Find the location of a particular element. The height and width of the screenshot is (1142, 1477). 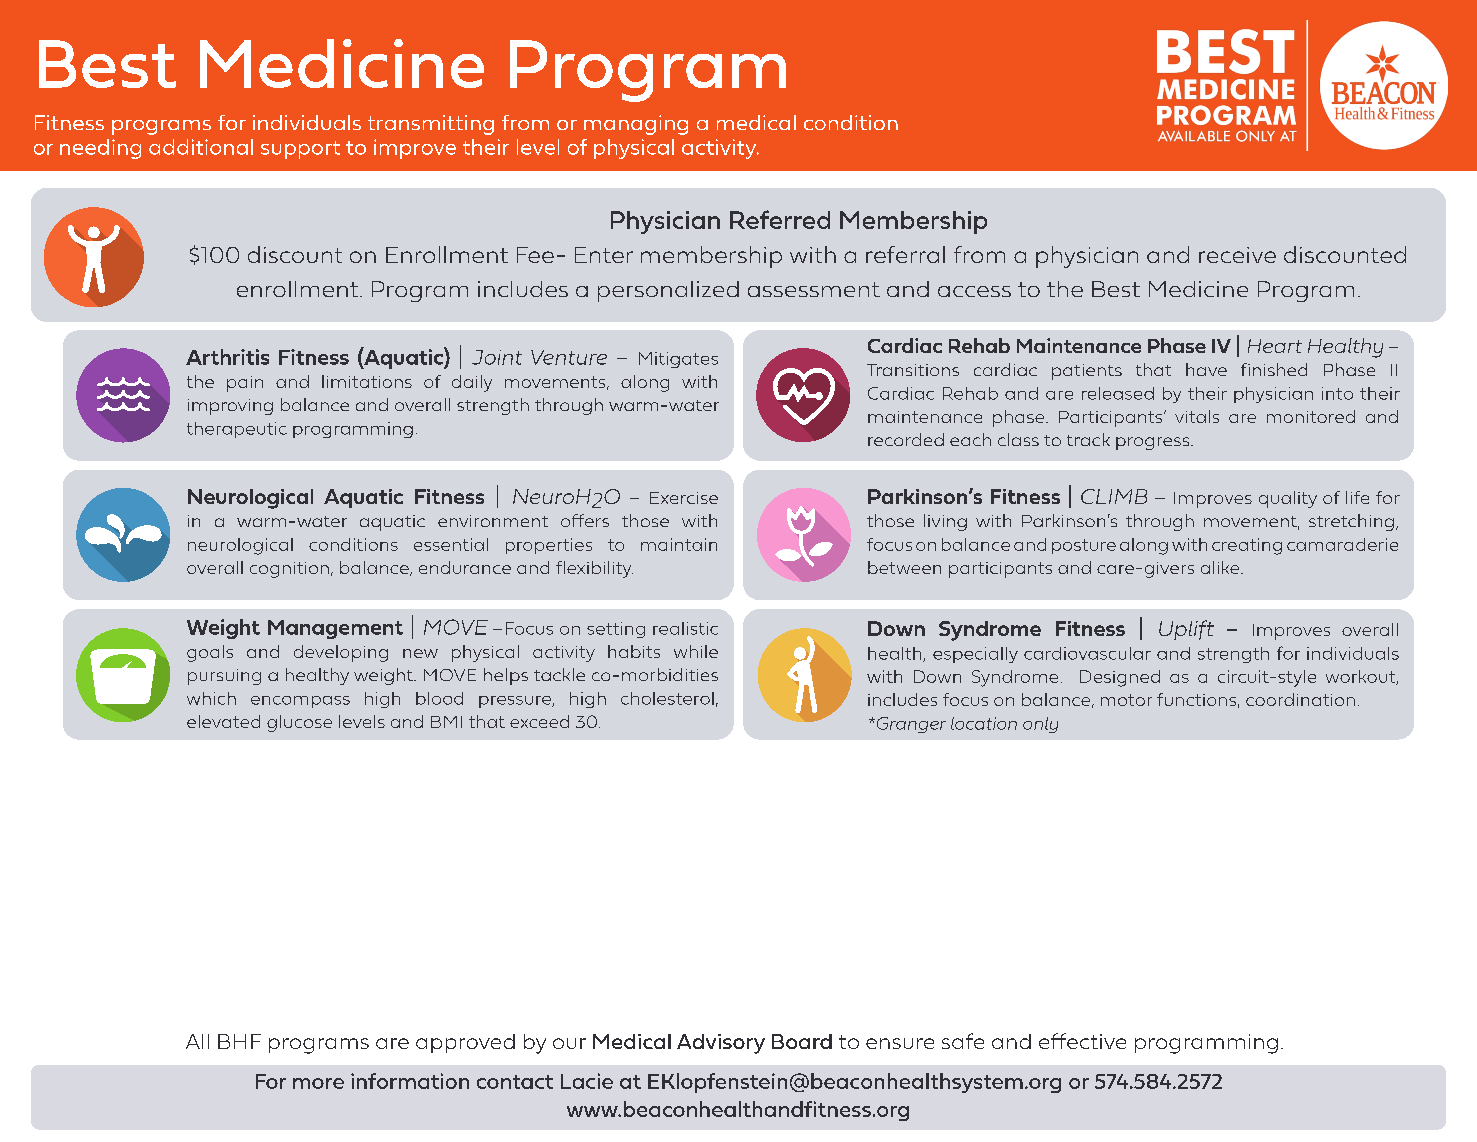

glucose is located at coordinates (299, 723).
